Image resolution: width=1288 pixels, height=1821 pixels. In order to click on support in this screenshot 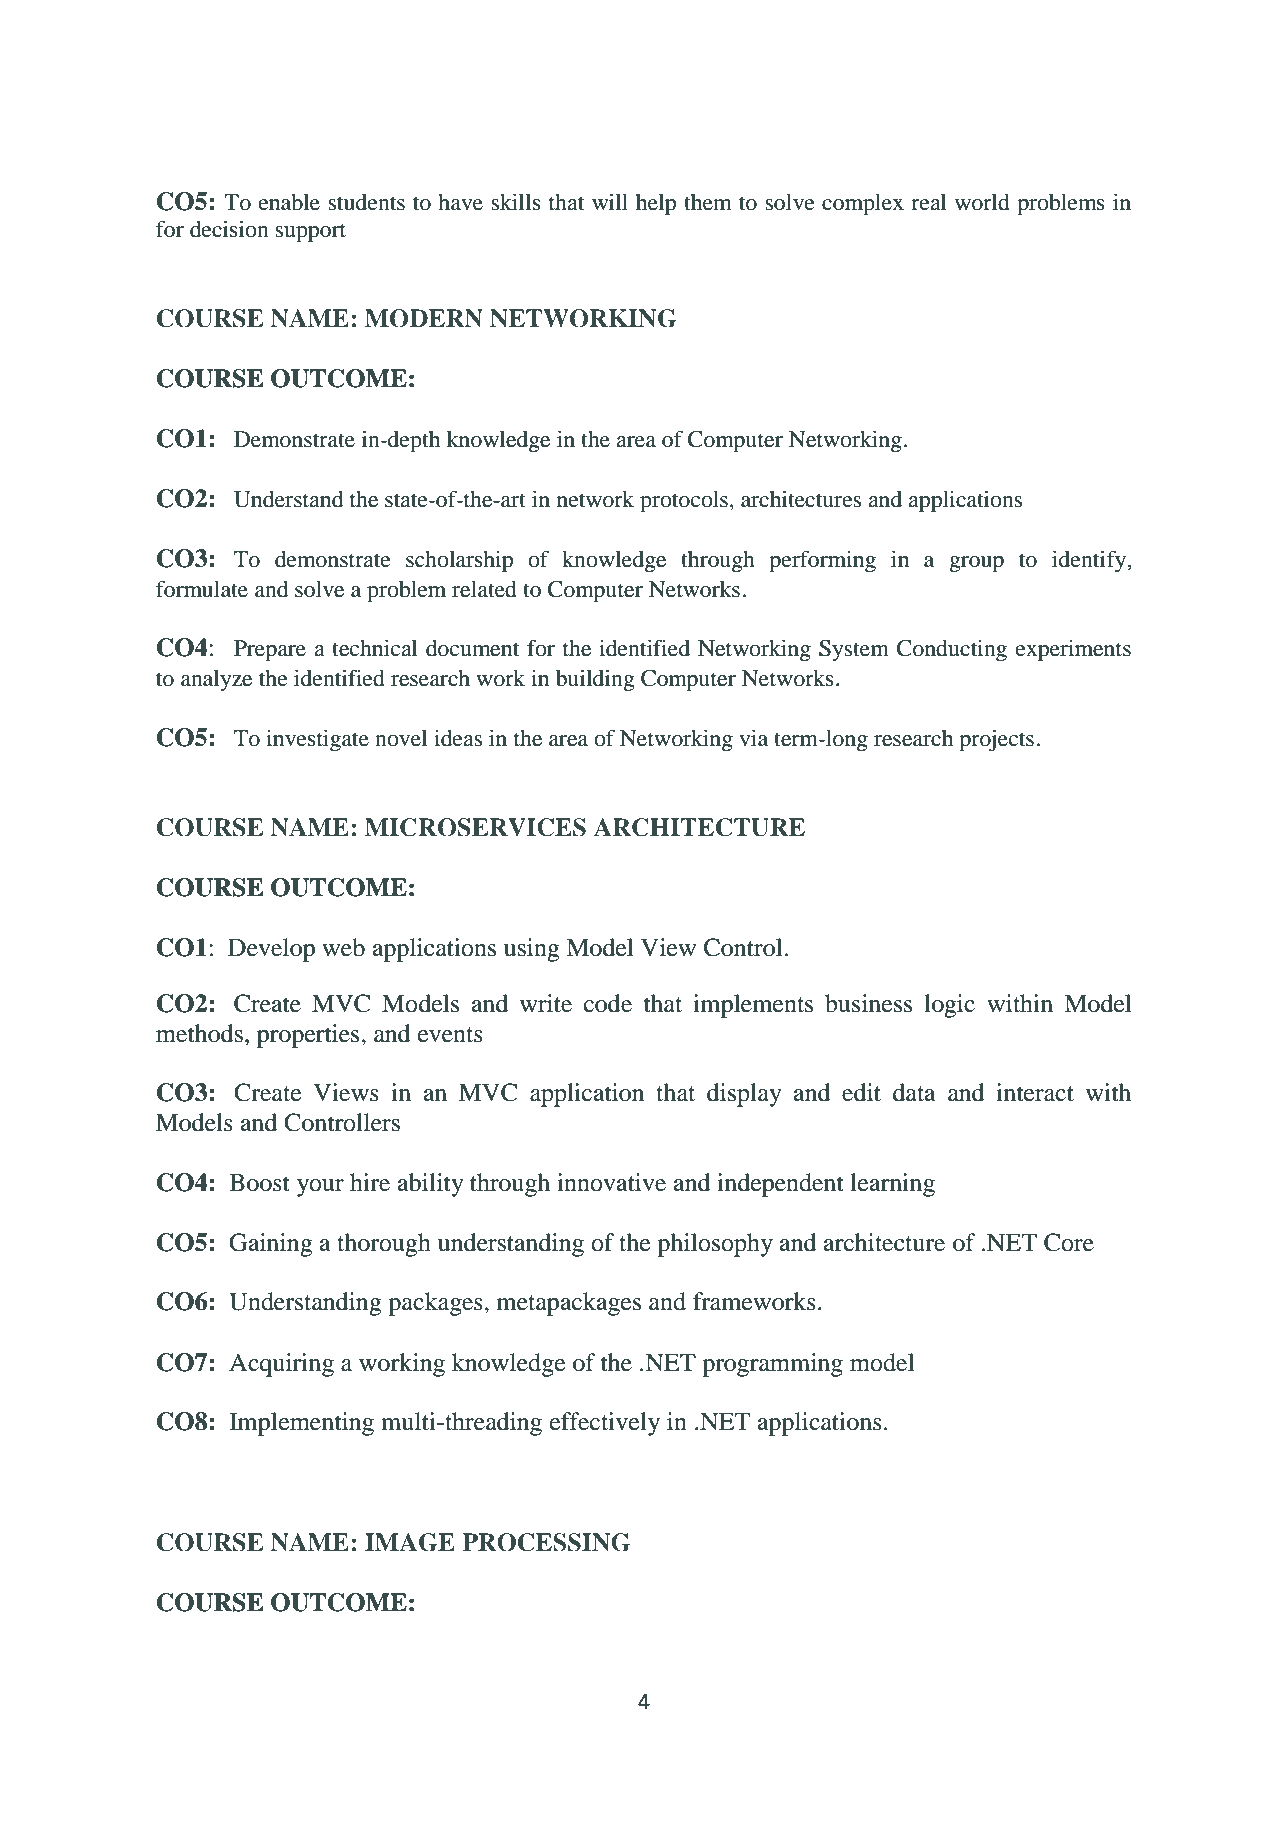, I will do `click(310, 233)`.
